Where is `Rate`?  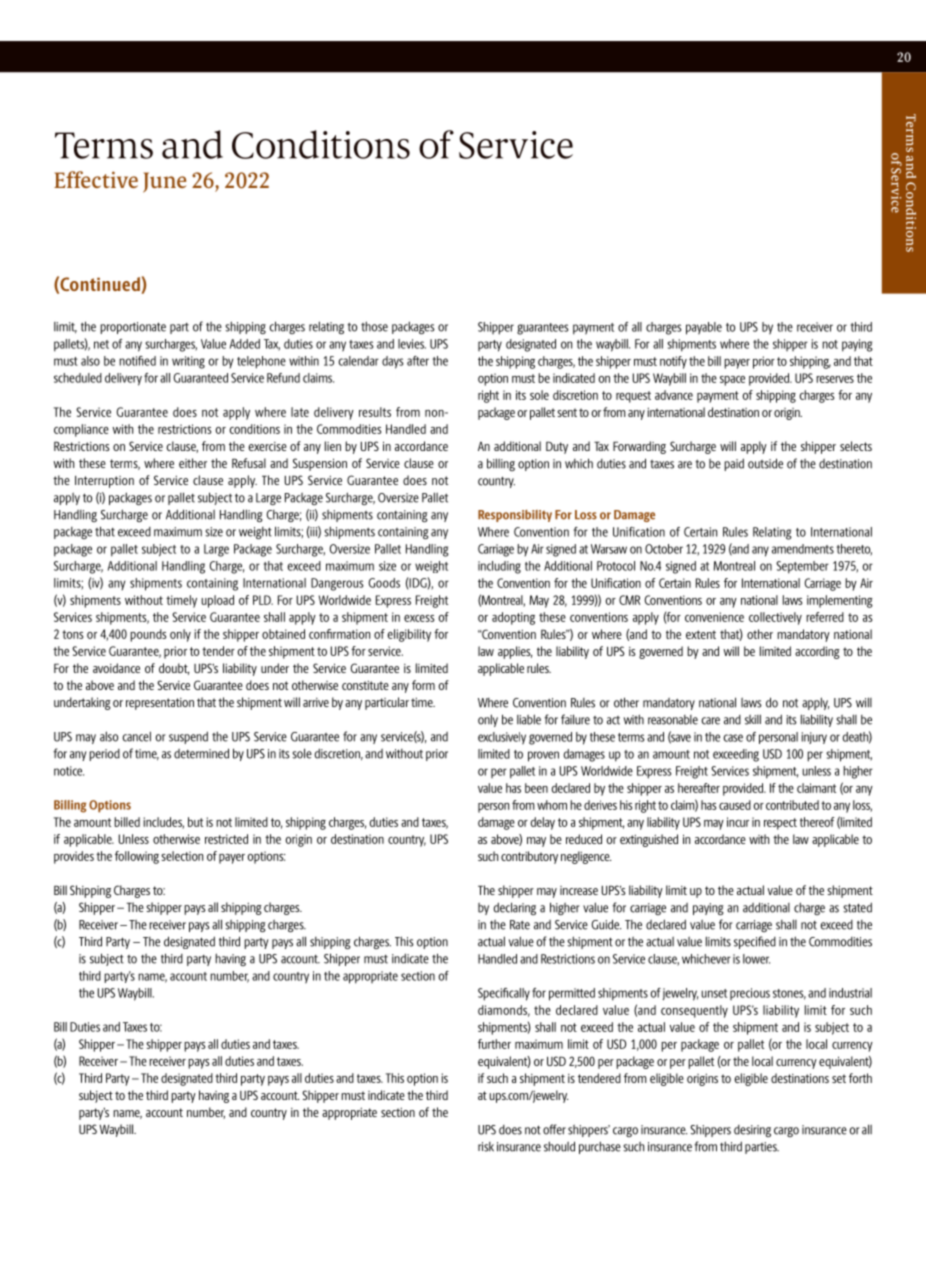
Rate is located at coordinates (520, 925).
